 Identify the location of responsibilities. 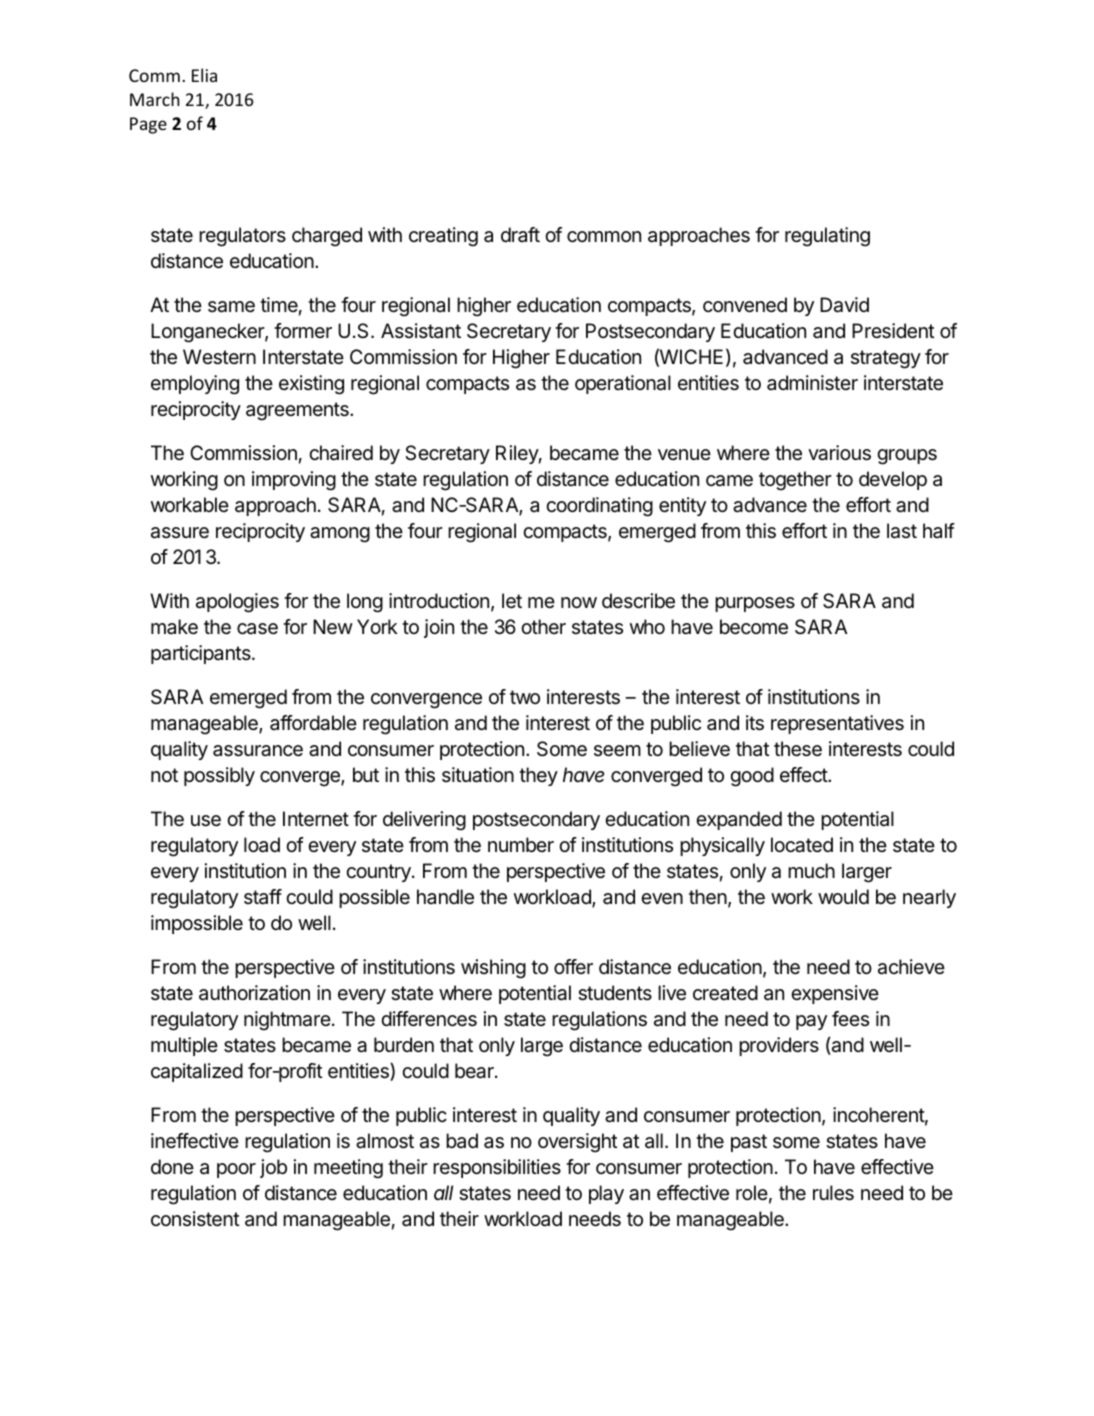
(497, 1168).
